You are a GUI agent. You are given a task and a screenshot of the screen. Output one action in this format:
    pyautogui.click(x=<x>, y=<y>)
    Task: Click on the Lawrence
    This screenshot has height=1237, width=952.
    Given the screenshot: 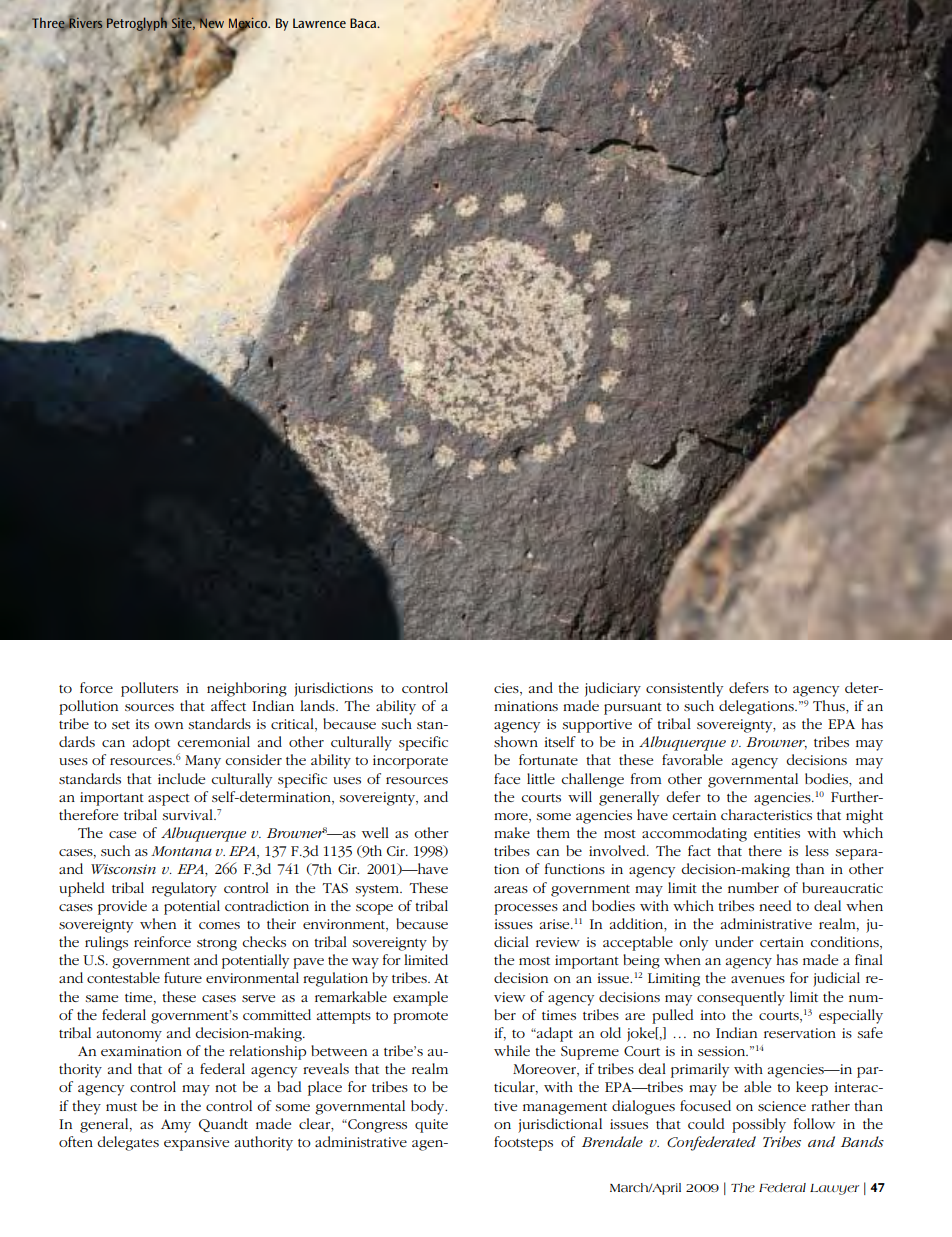 What is the action you would take?
    pyautogui.click(x=319, y=23)
